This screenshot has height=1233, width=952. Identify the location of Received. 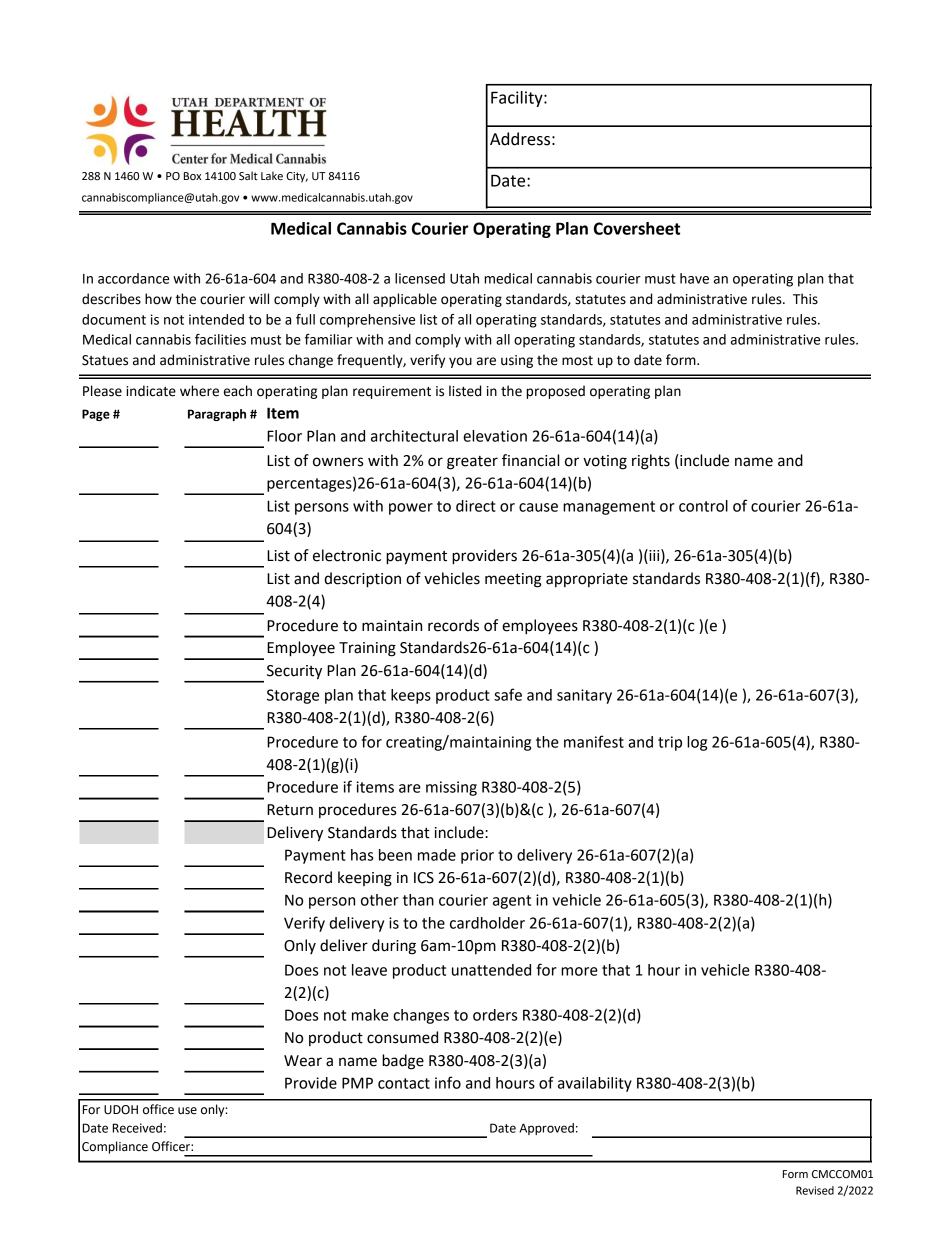
(137, 1128).
